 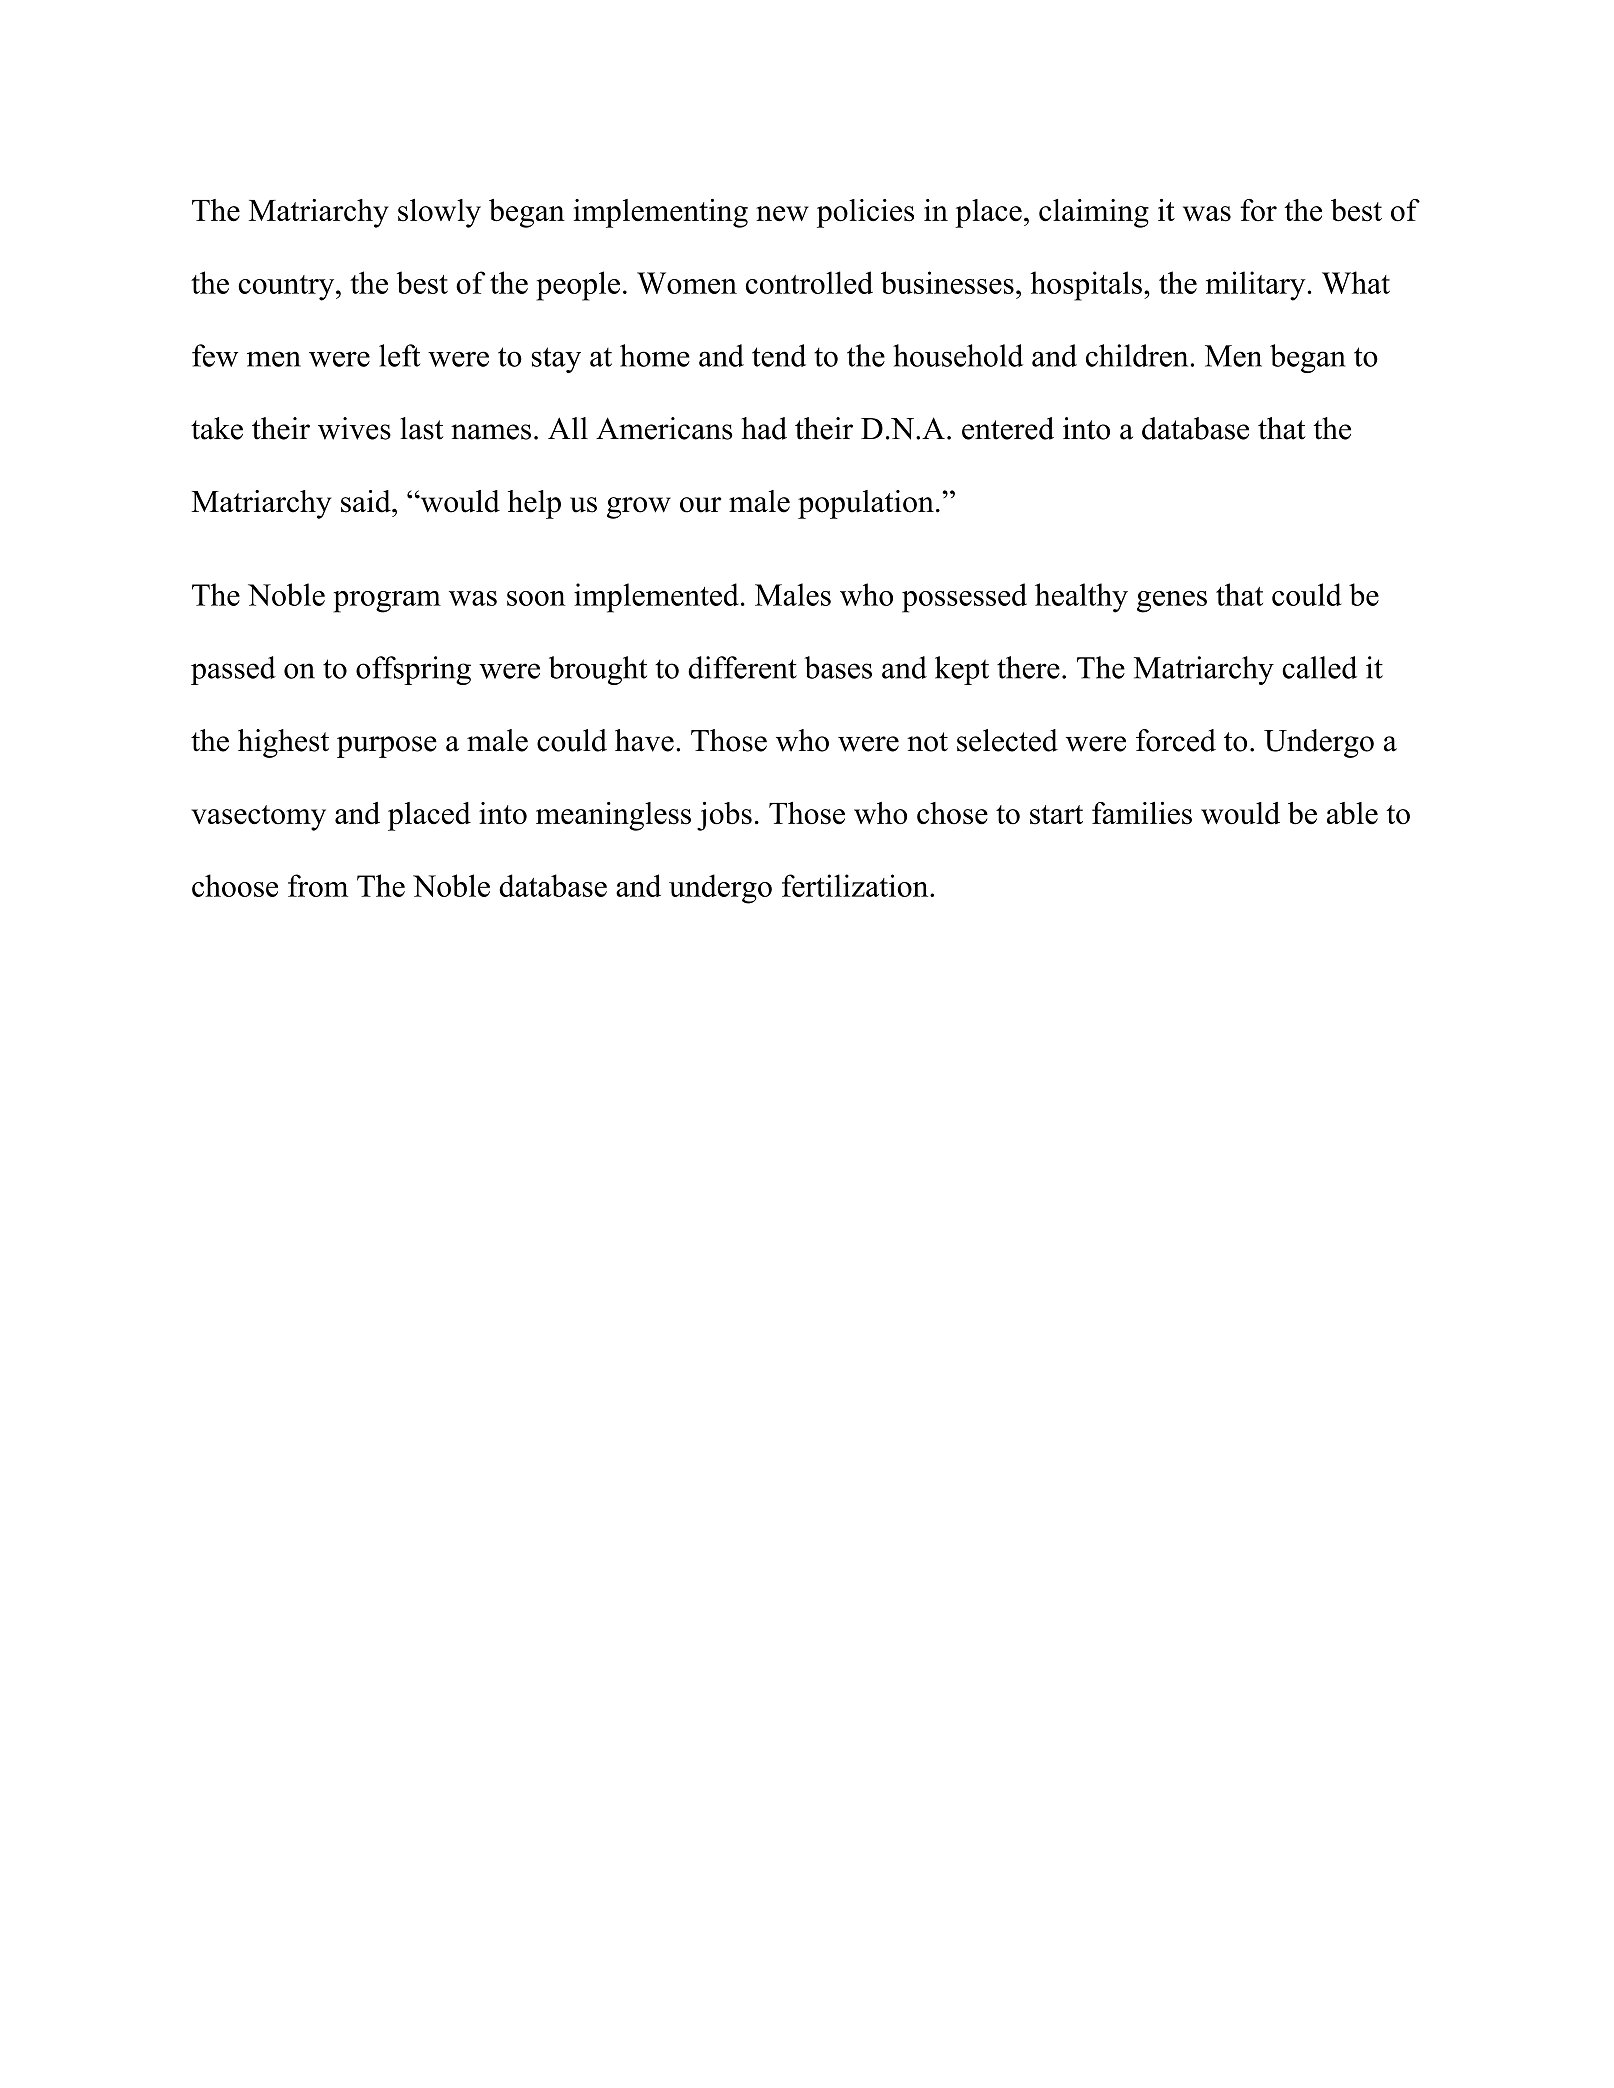 What do you see at coordinates (1172, 602) in the page?
I see `genes` at bounding box center [1172, 602].
